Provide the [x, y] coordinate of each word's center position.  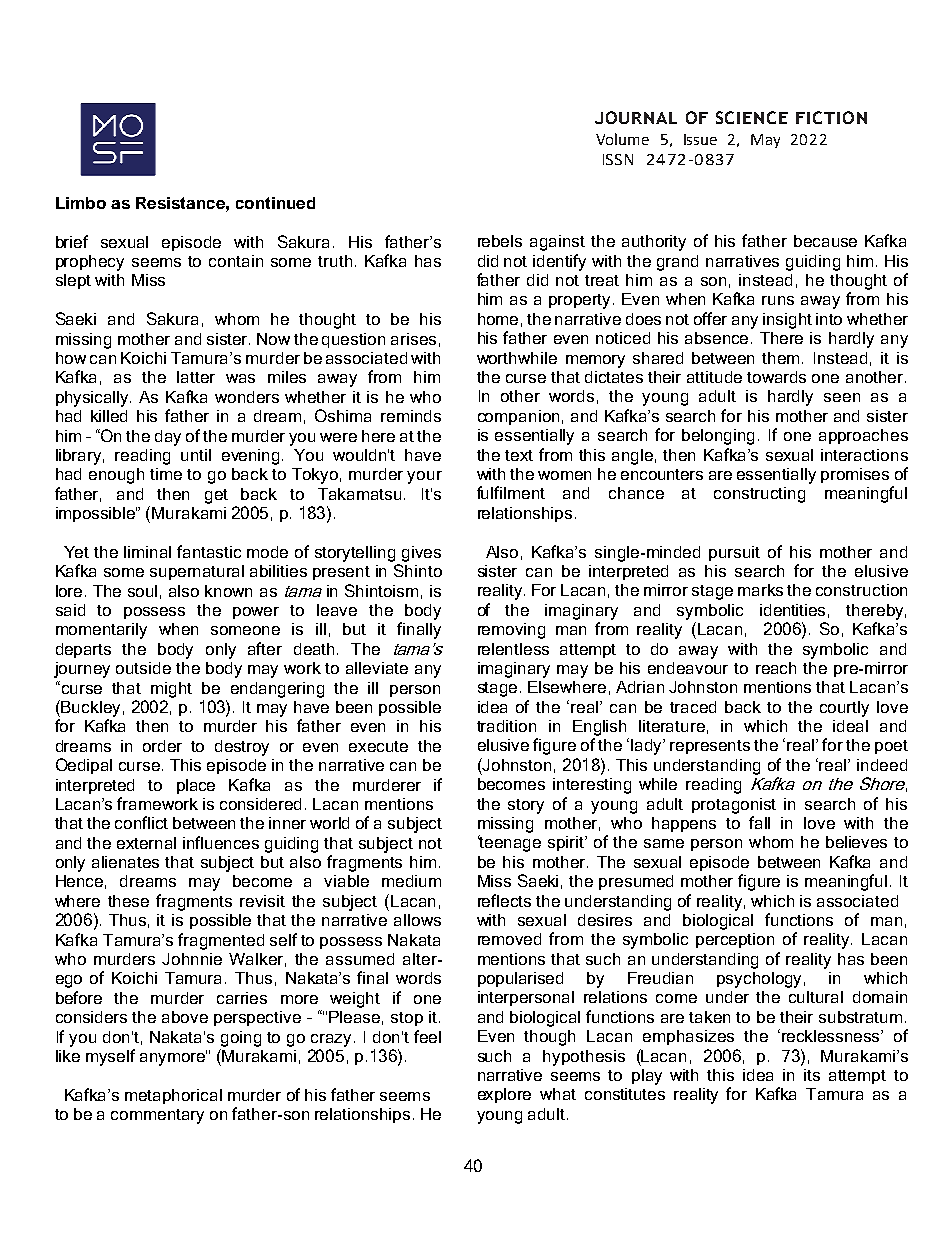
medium [411, 881]
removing [511, 631]
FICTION [831, 117]
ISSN [618, 159]
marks [760, 590]
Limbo [81, 203]
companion [518, 417]
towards [776, 377]
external [146, 843]
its [812, 1075]
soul [142, 591]
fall [759, 822]
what [558, 1094]
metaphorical [173, 1096]
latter [196, 377]
